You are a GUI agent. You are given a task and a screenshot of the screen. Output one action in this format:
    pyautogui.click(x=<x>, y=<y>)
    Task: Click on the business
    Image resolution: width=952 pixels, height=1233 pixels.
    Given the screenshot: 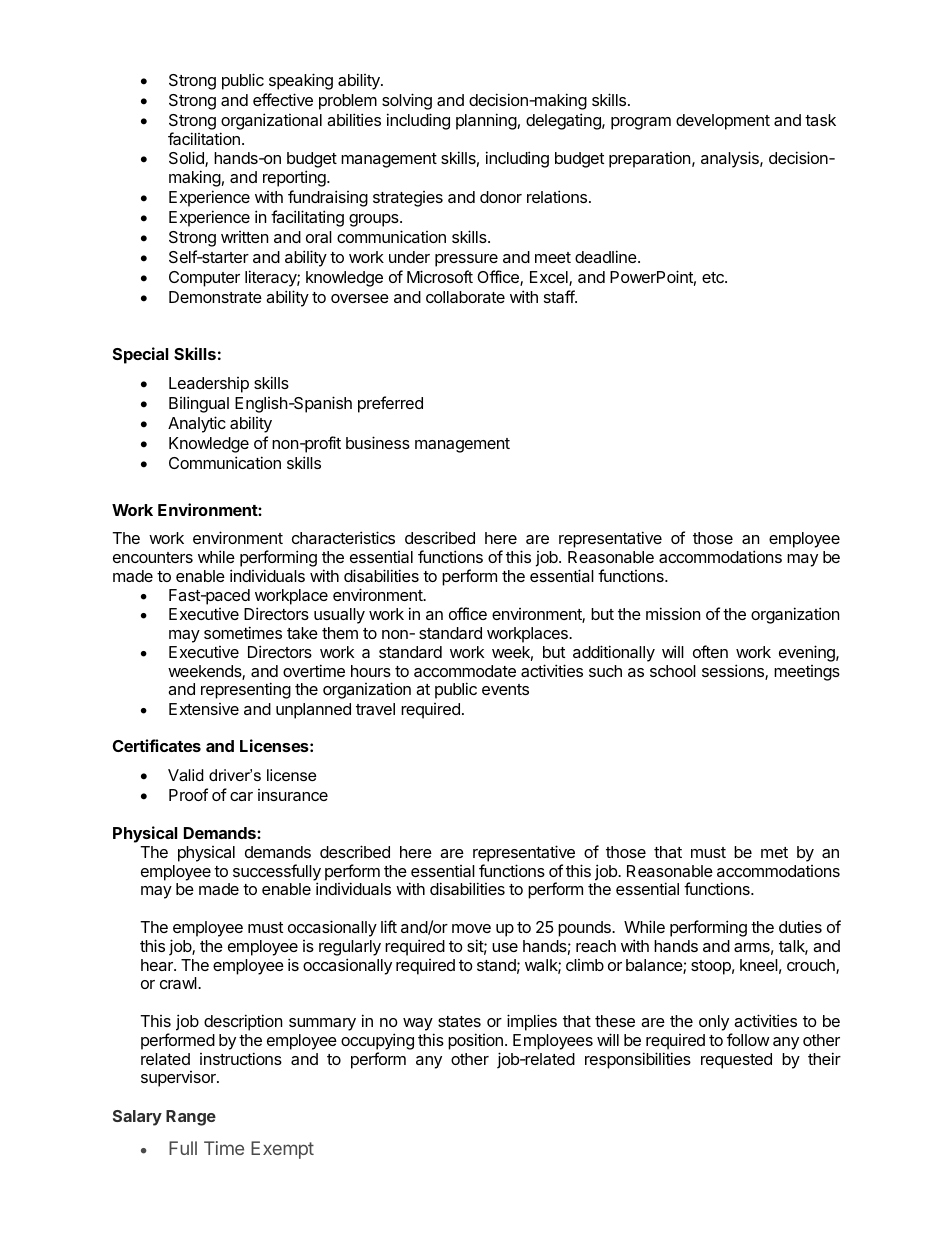 What is the action you would take?
    pyautogui.click(x=378, y=442)
